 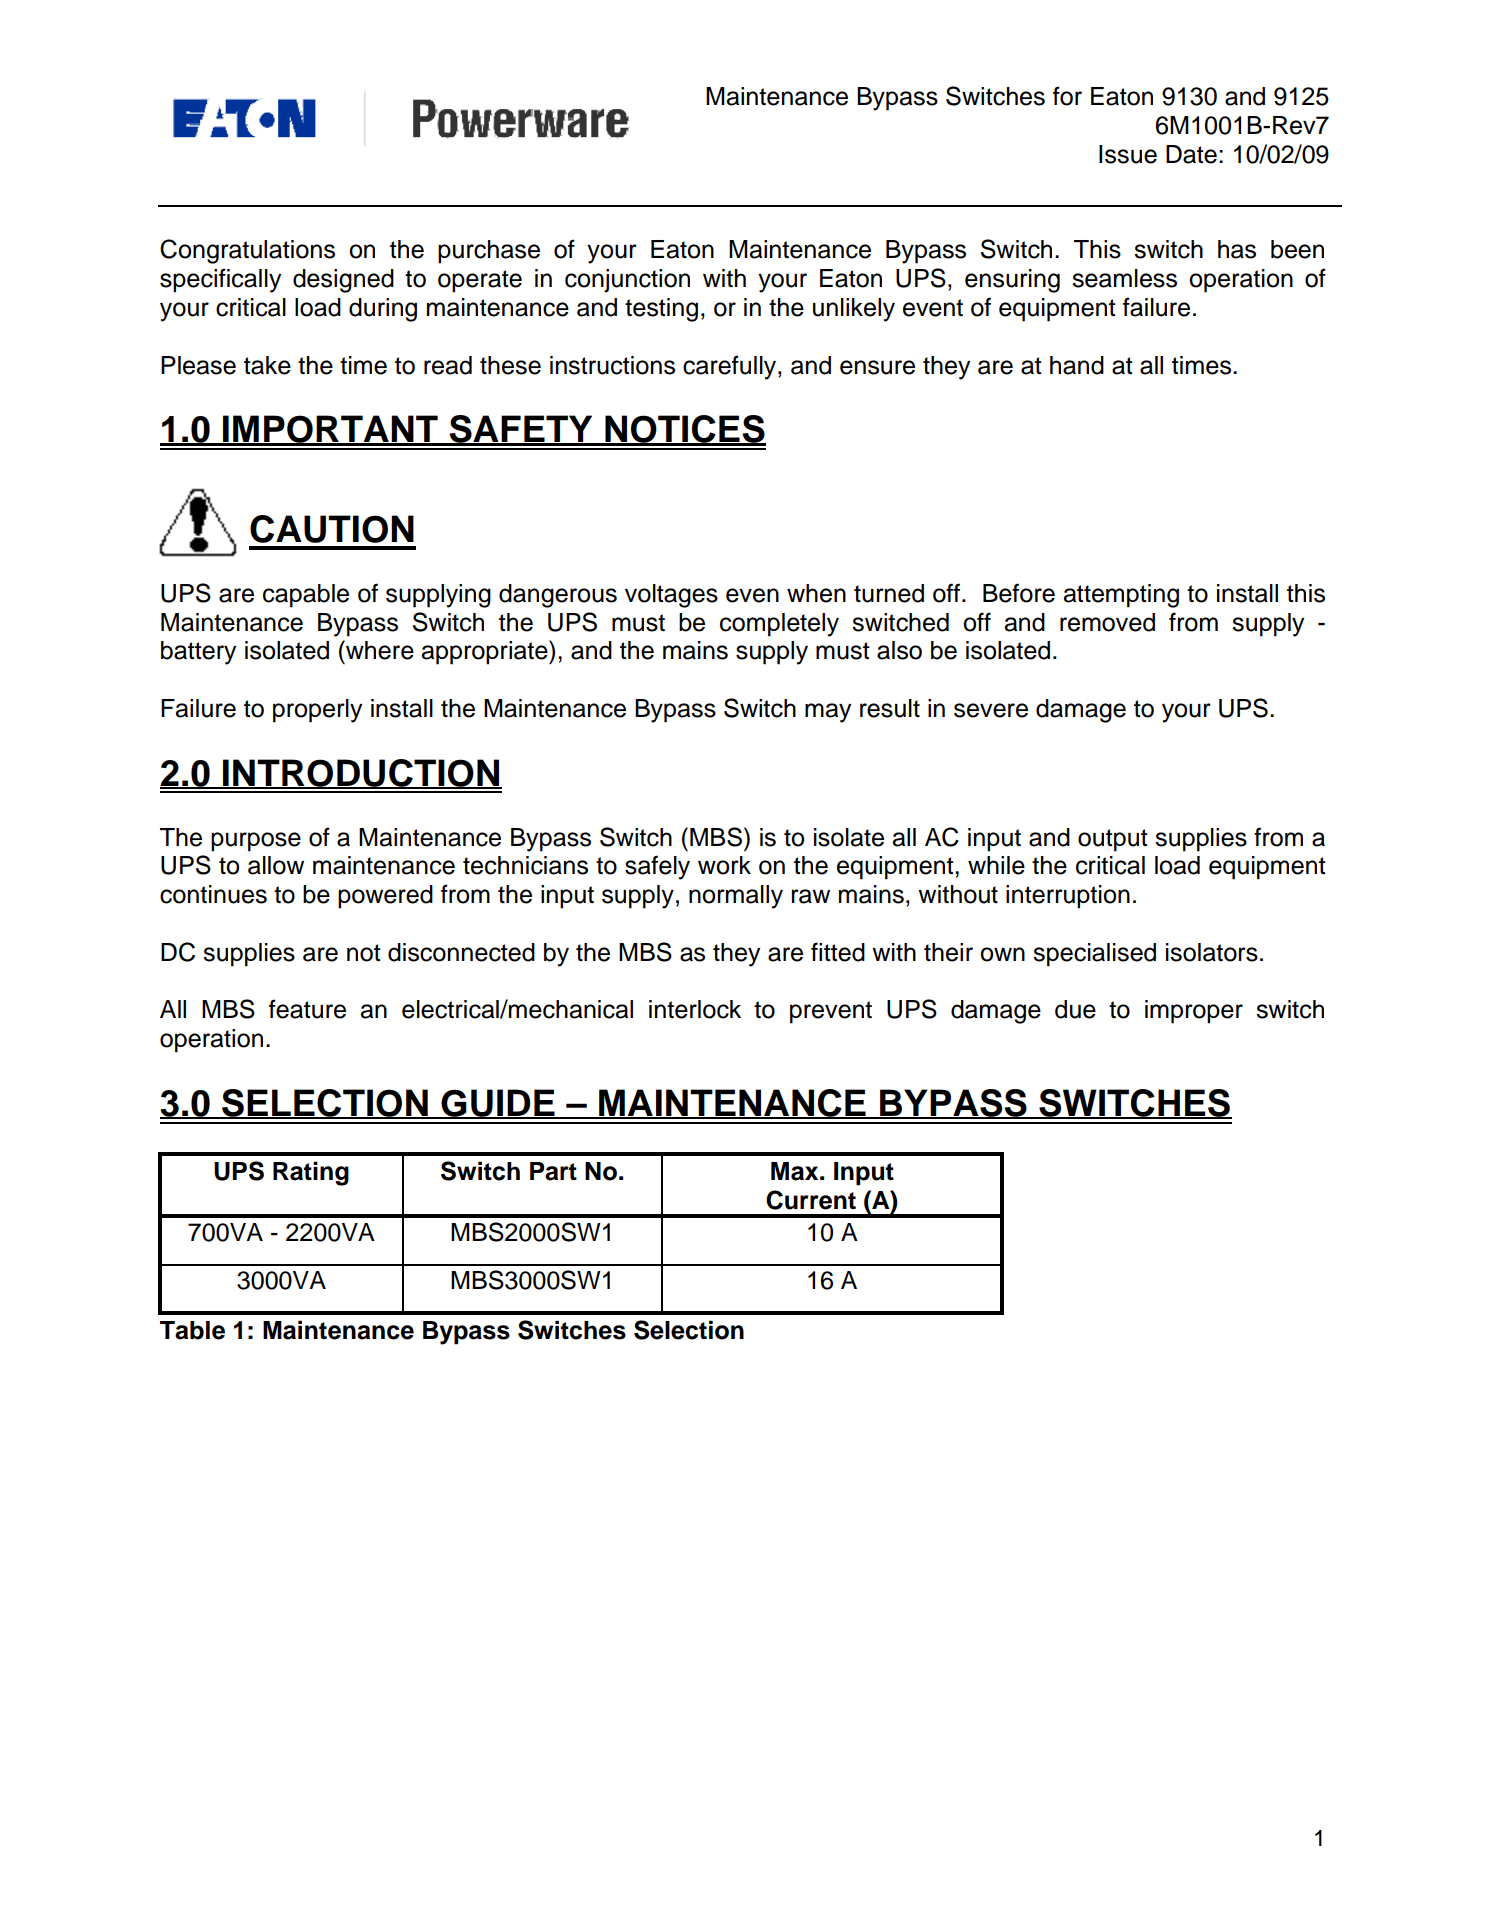 What do you see at coordinates (1194, 1012) in the document?
I see `improper` at bounding box center [1194, 1012].
